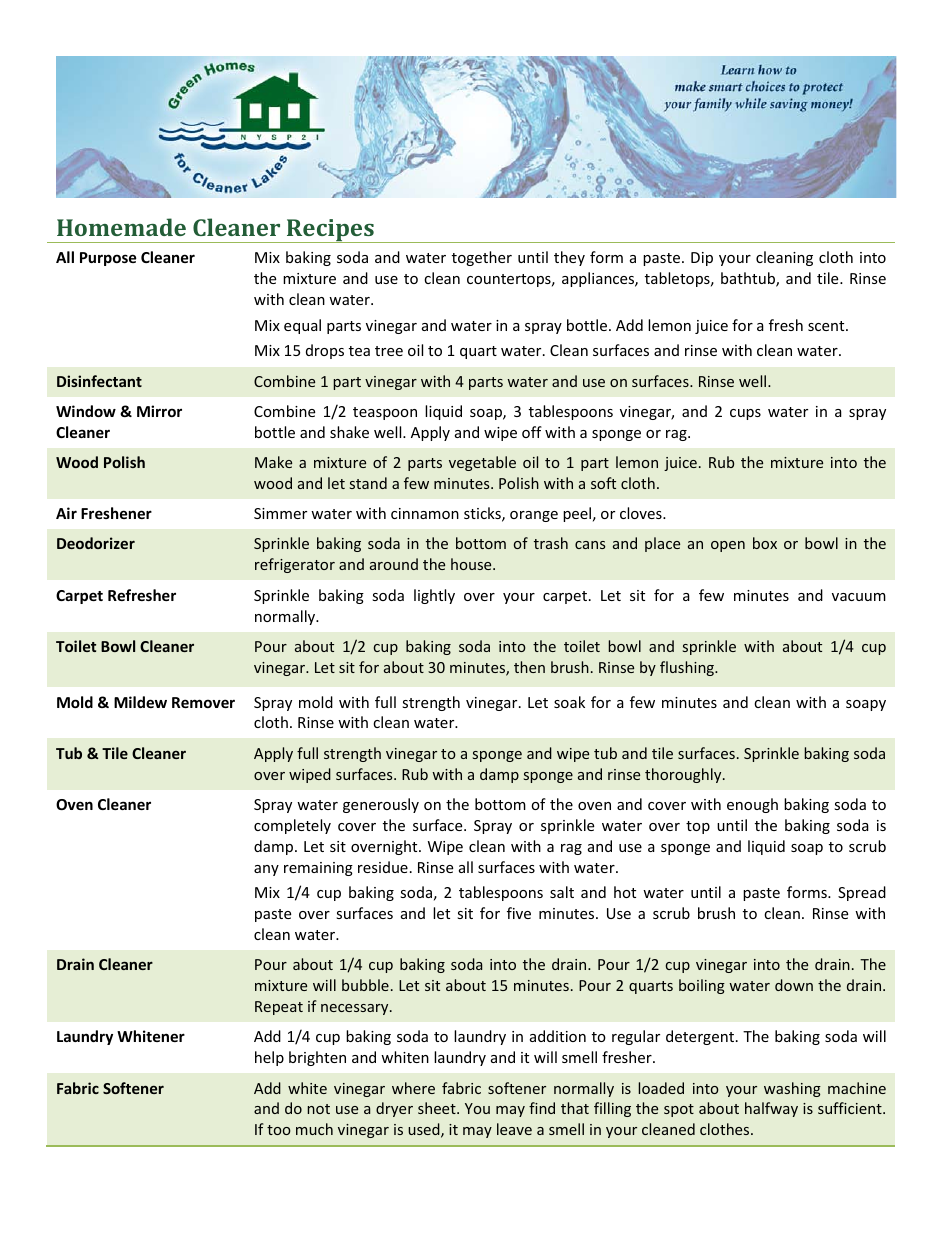 The width and height of the screenshot is (952, 1233). What do you see at coordinates (752, 805) in the screenshot?
I see `enough` at bounding box center [752, 805].
